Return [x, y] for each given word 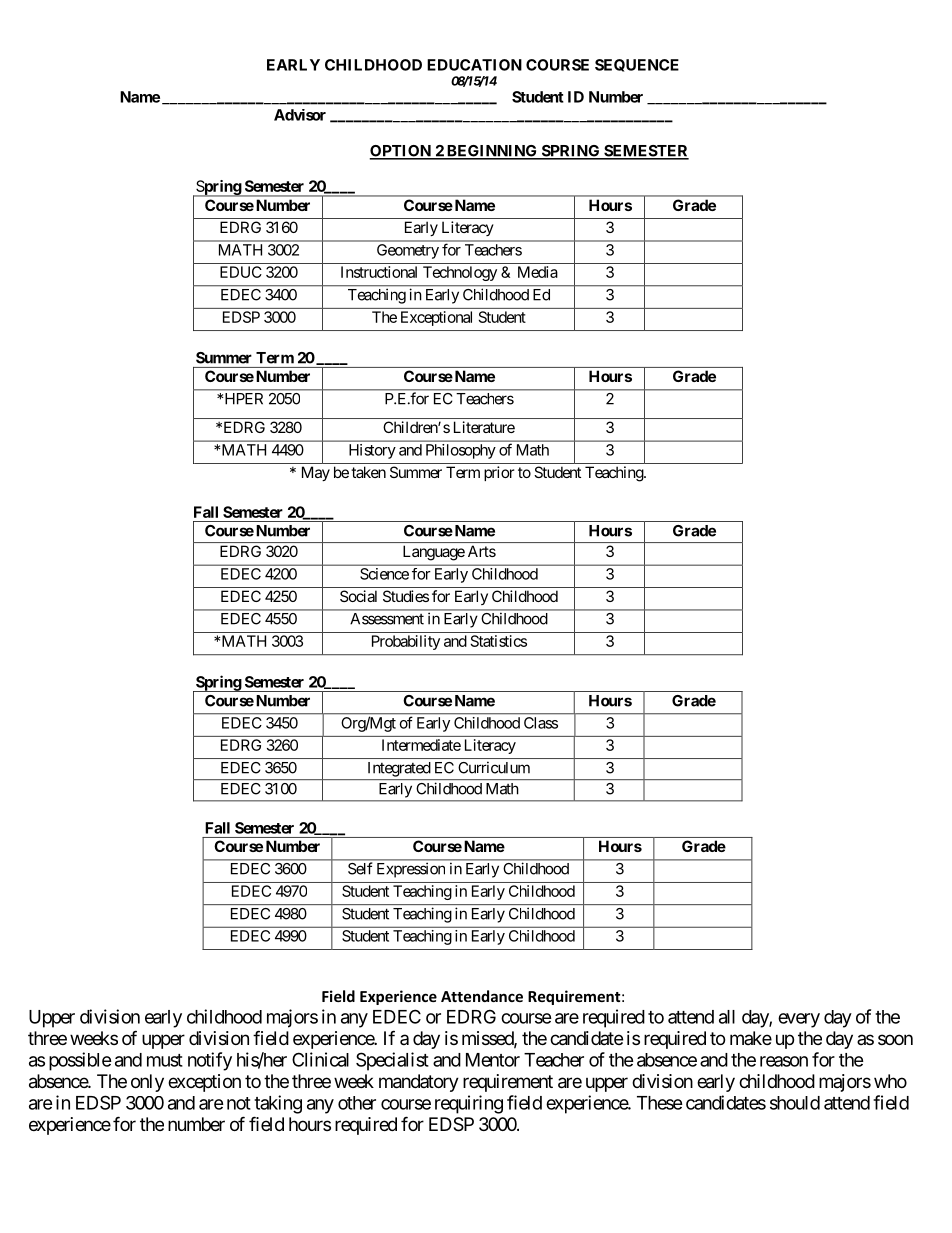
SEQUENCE [637, 65]
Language [434, 553]
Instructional [379, 272]
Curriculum [494, 767]
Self [360, 868]
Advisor [300, 115]
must [165, 1060]
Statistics [499, 641]
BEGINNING [491, 152]
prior [499, 473]
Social [358, 596]
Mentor [493, 1060]
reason [784, 1061]
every [799, 1020]
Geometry [408, 251]
